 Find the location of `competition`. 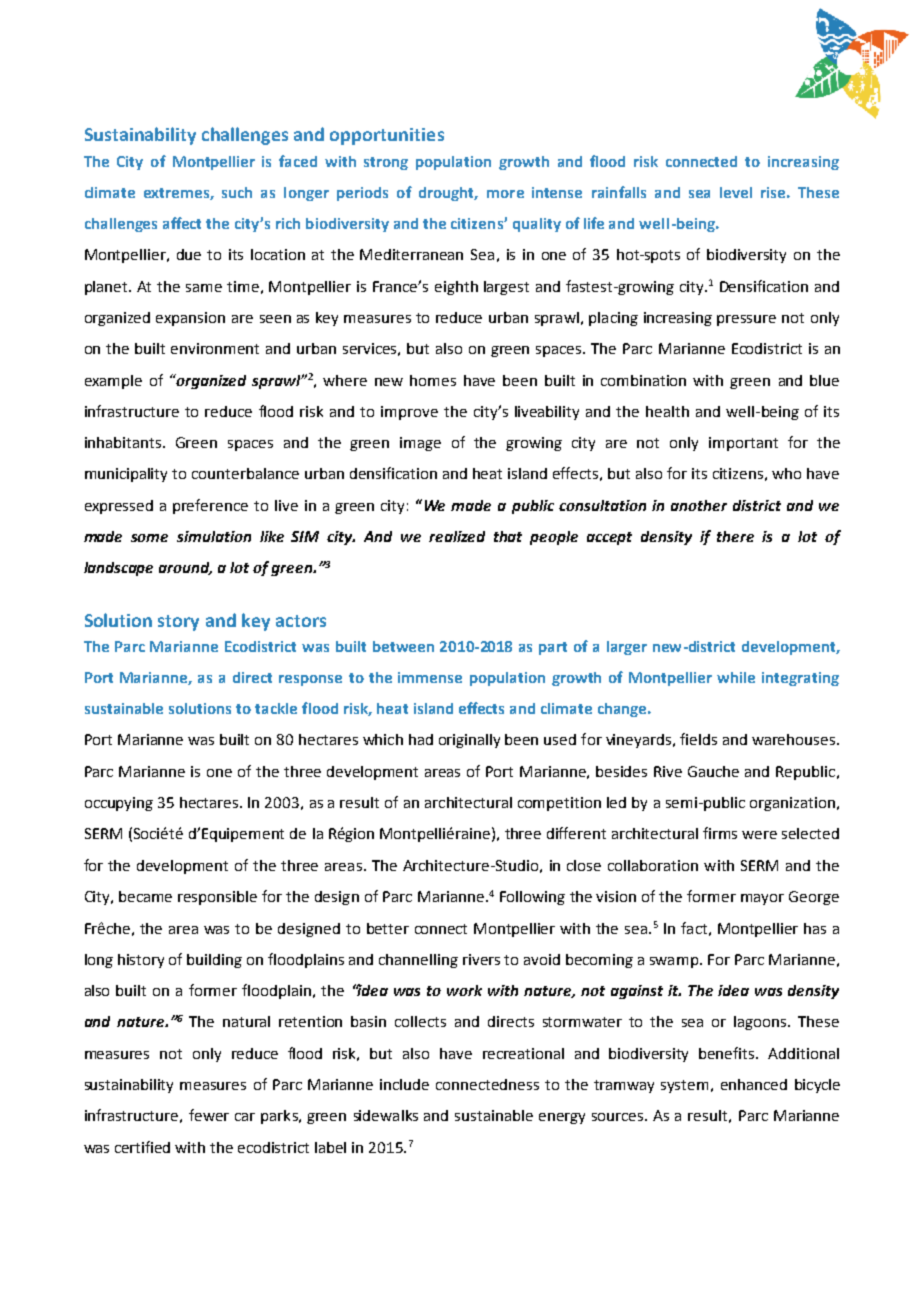

competition is located at coordinates (559, 804).
